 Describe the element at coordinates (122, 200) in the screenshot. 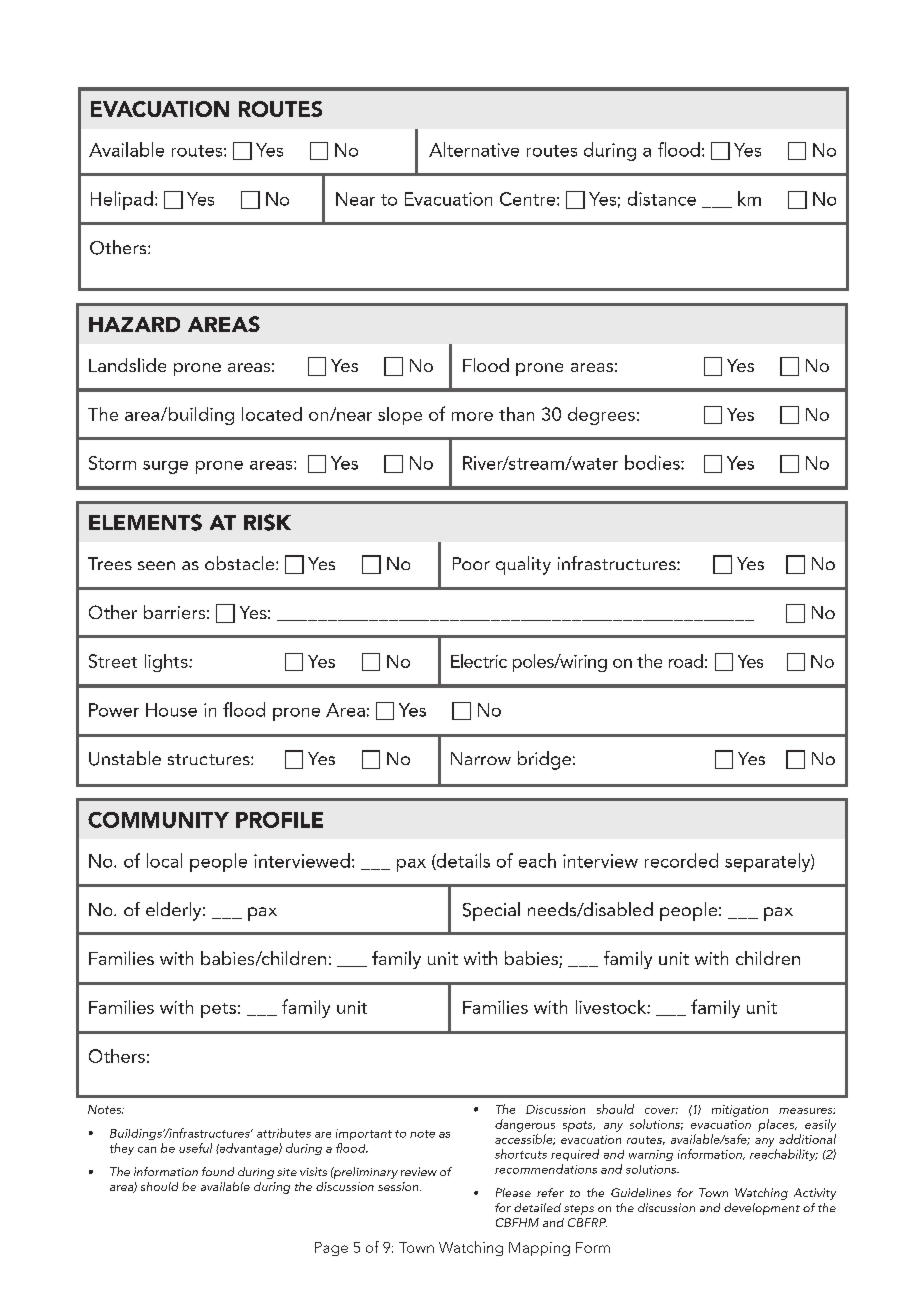

I see `Helipad` at that location.
